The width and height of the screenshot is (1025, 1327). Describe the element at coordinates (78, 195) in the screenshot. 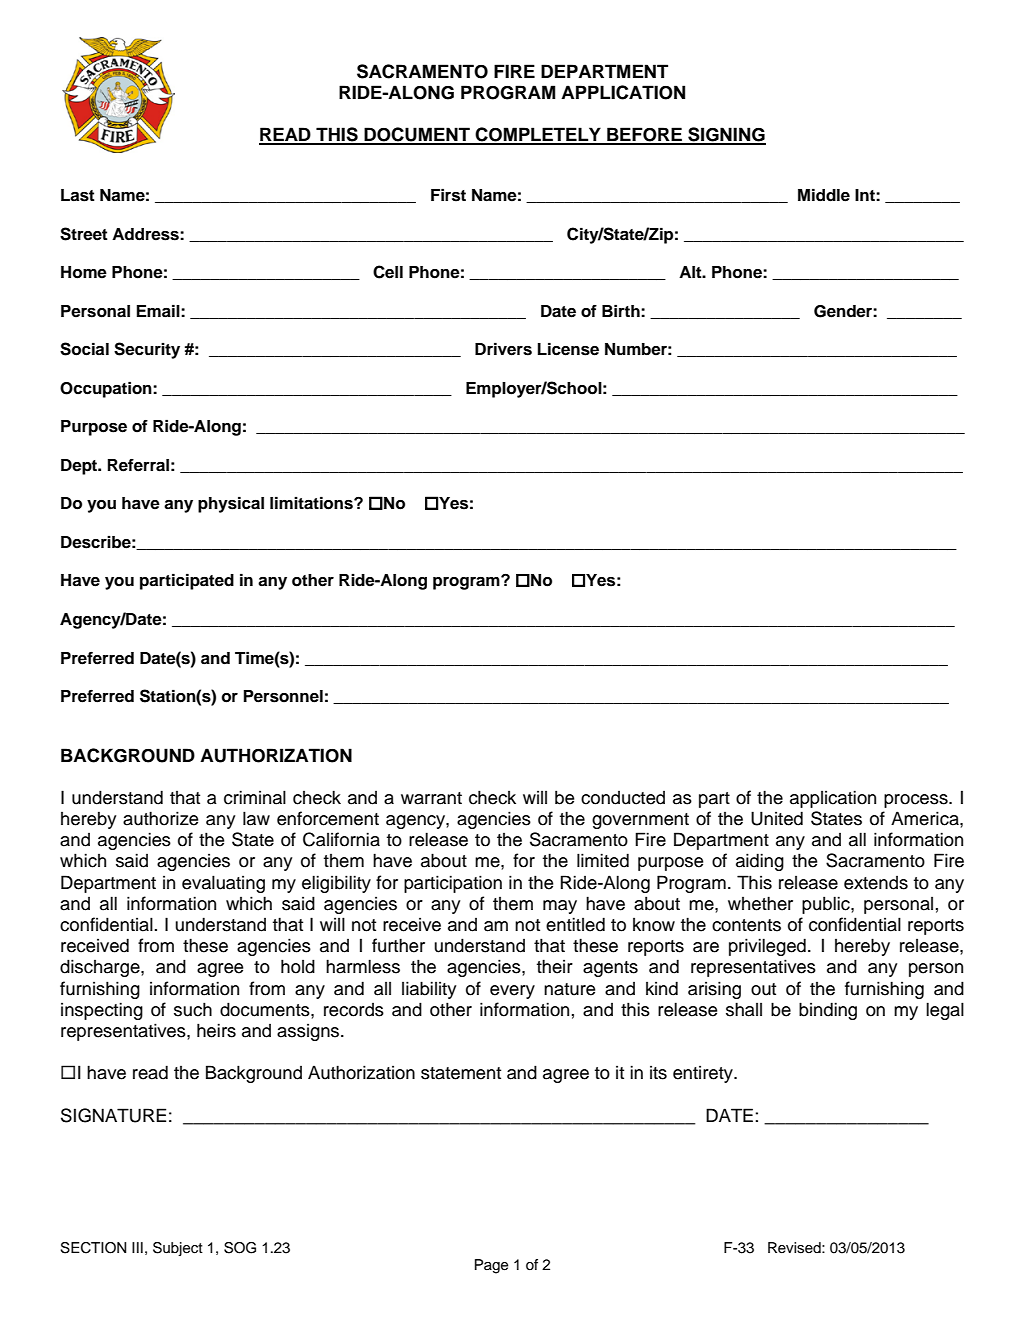

I see `Last` at that location.
